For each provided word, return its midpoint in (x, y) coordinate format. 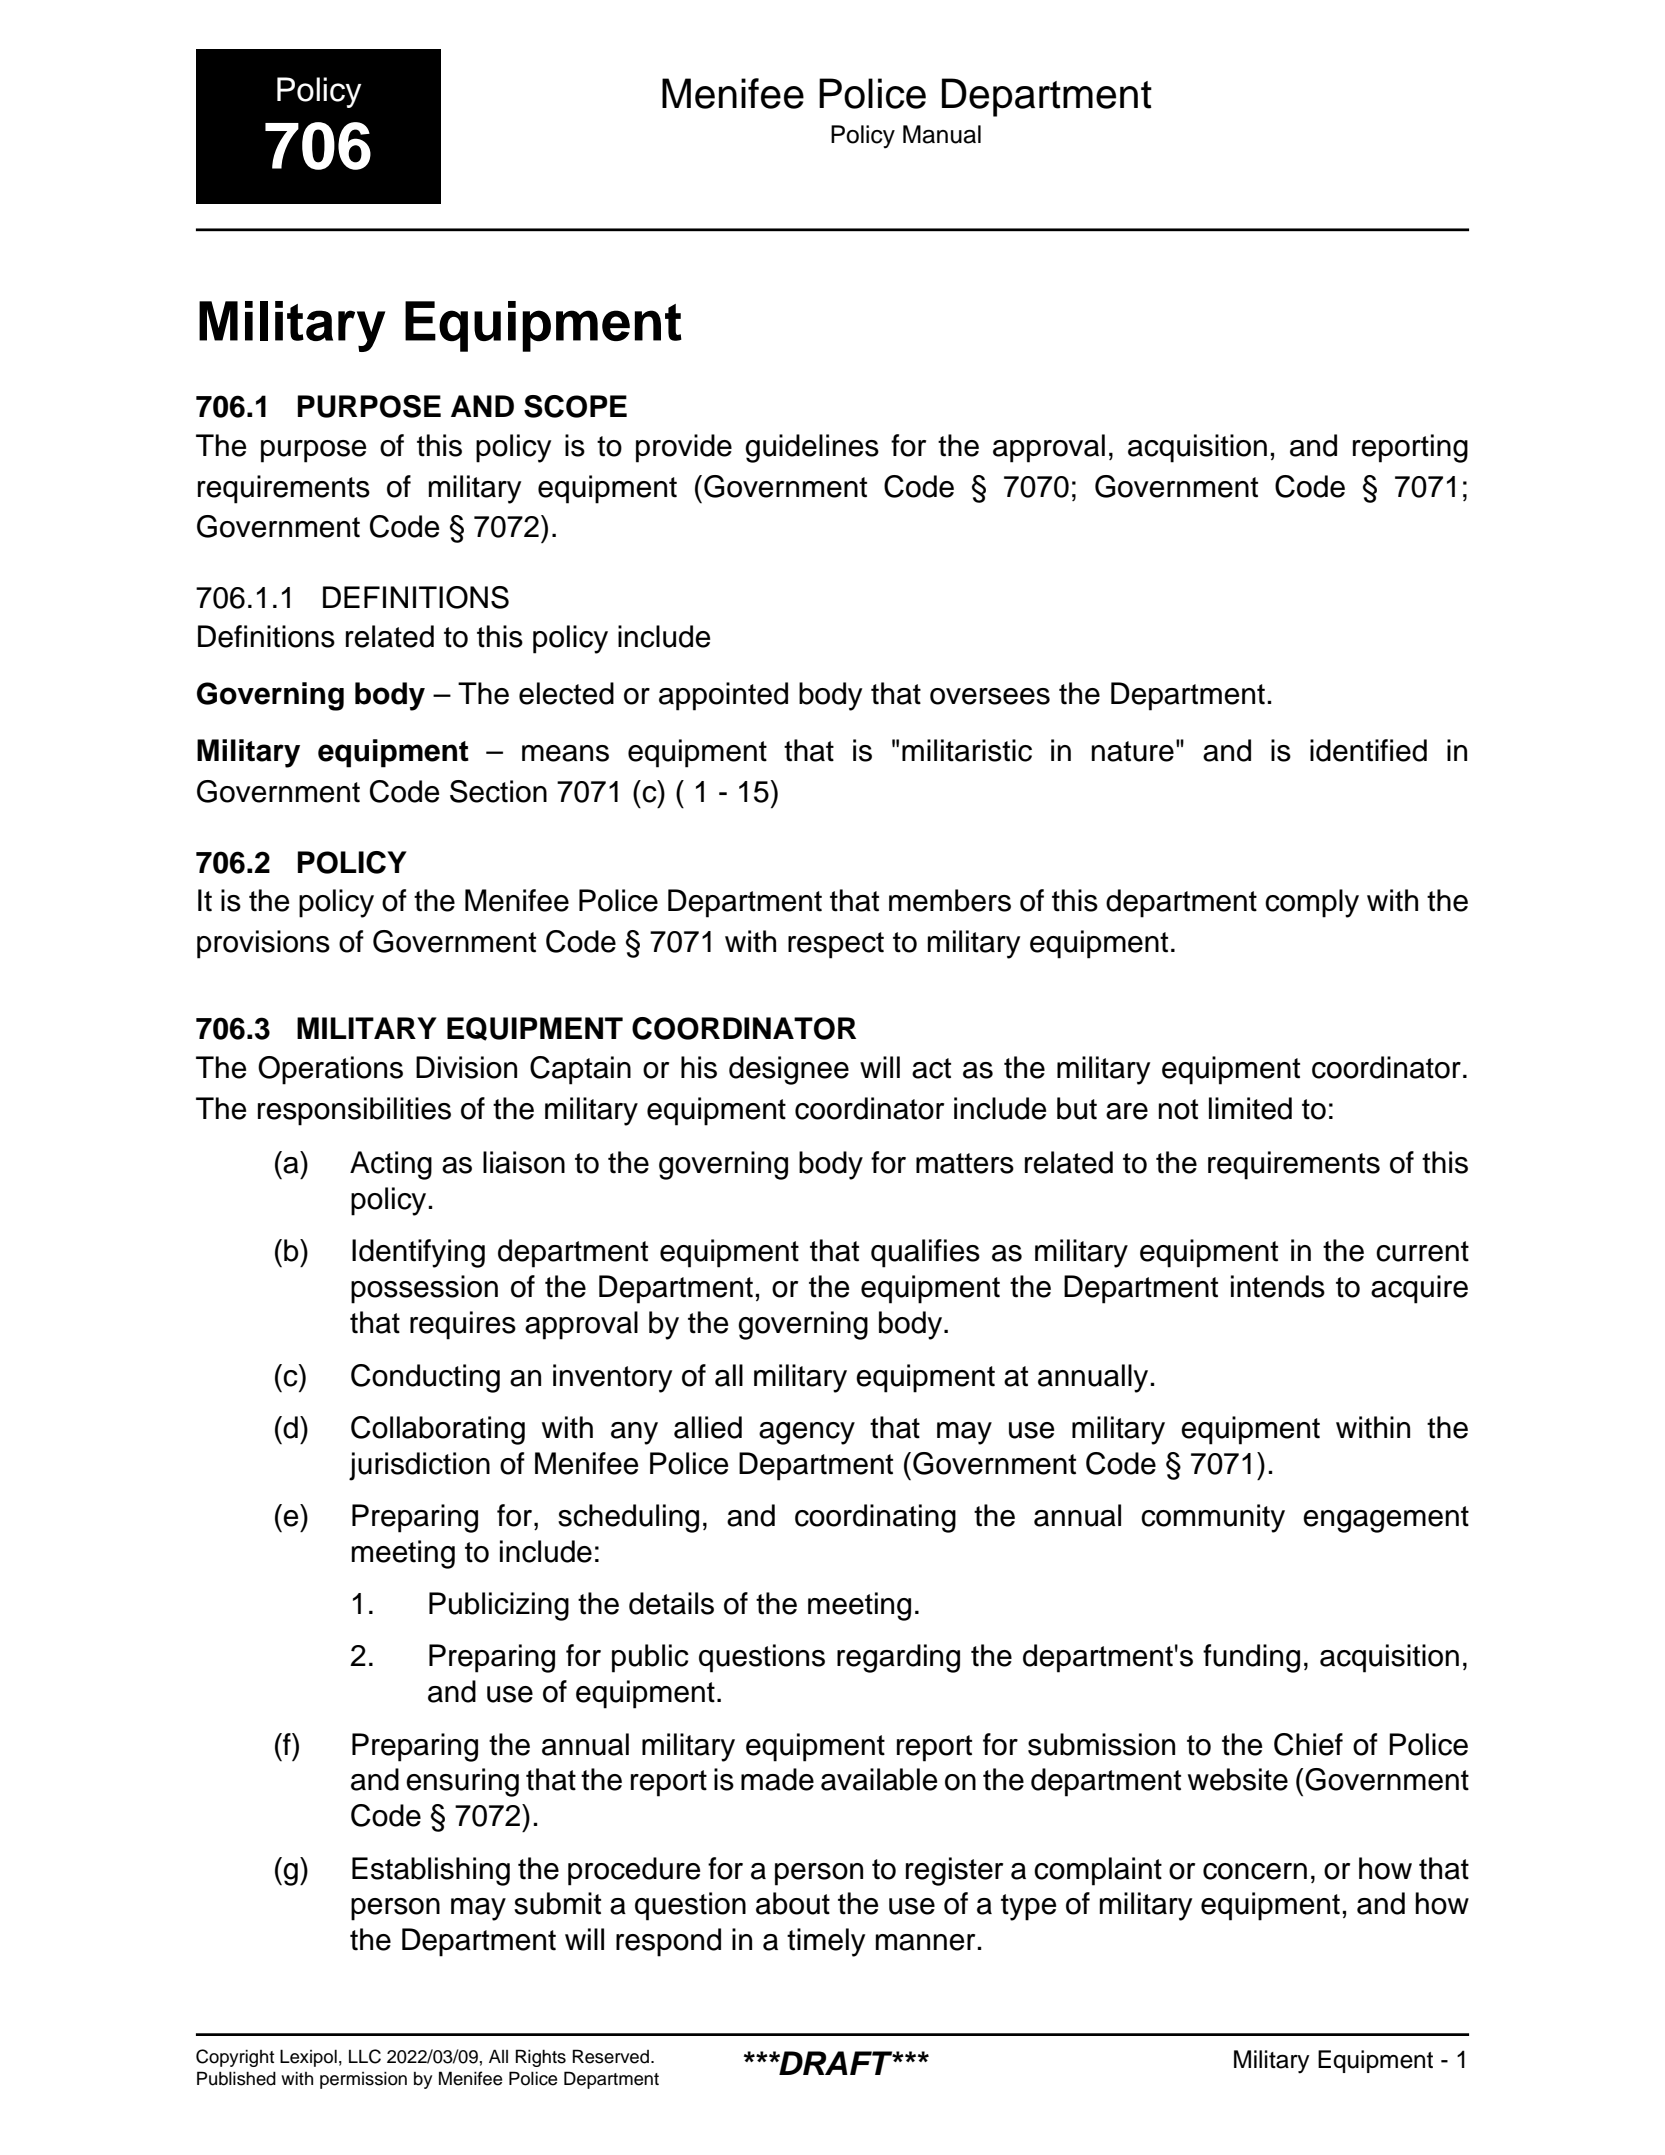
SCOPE (575, 406)
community (1213, 1518)
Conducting (425, 1378)
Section (498, 791)
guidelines (812, 448)
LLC (365, 2056)
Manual (942, 134)
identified (1368, 750)
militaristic (967, 750)
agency (807, 1433)
